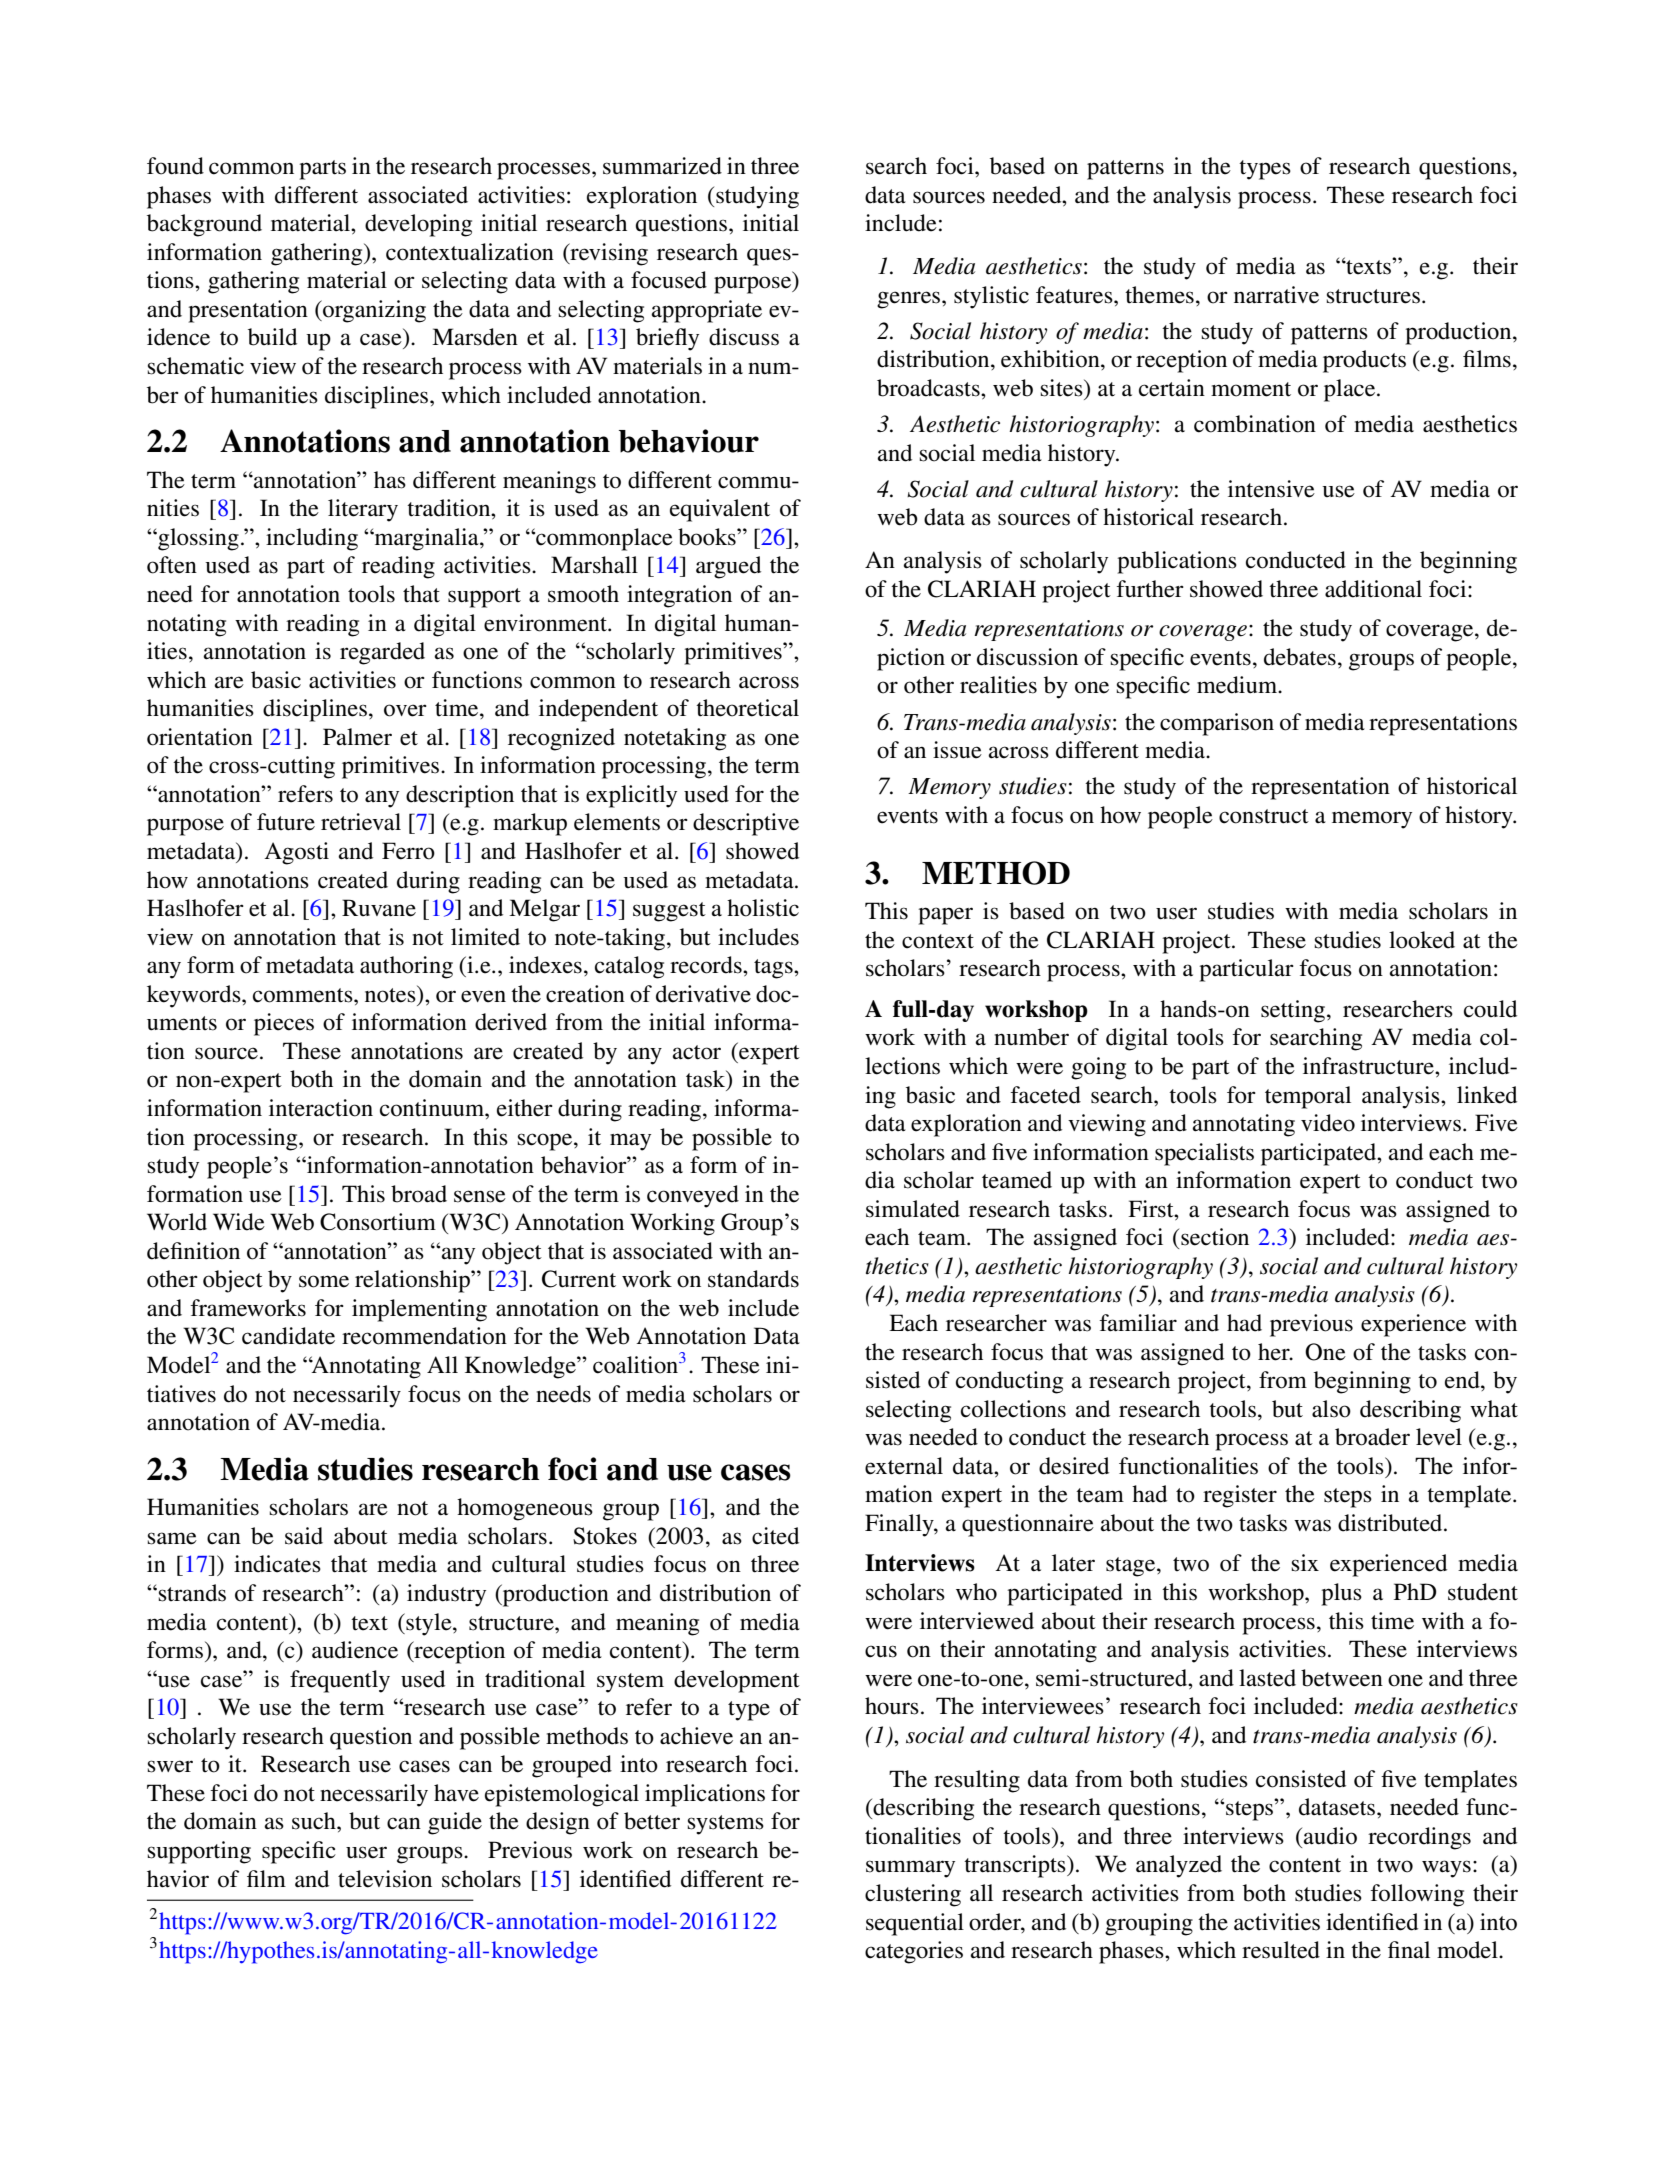 Image resolution: width=1671 pixels, height=2162 pixels. Describe the element at coordinates (1276, 295) in the page. I see `narrative` at that location.
